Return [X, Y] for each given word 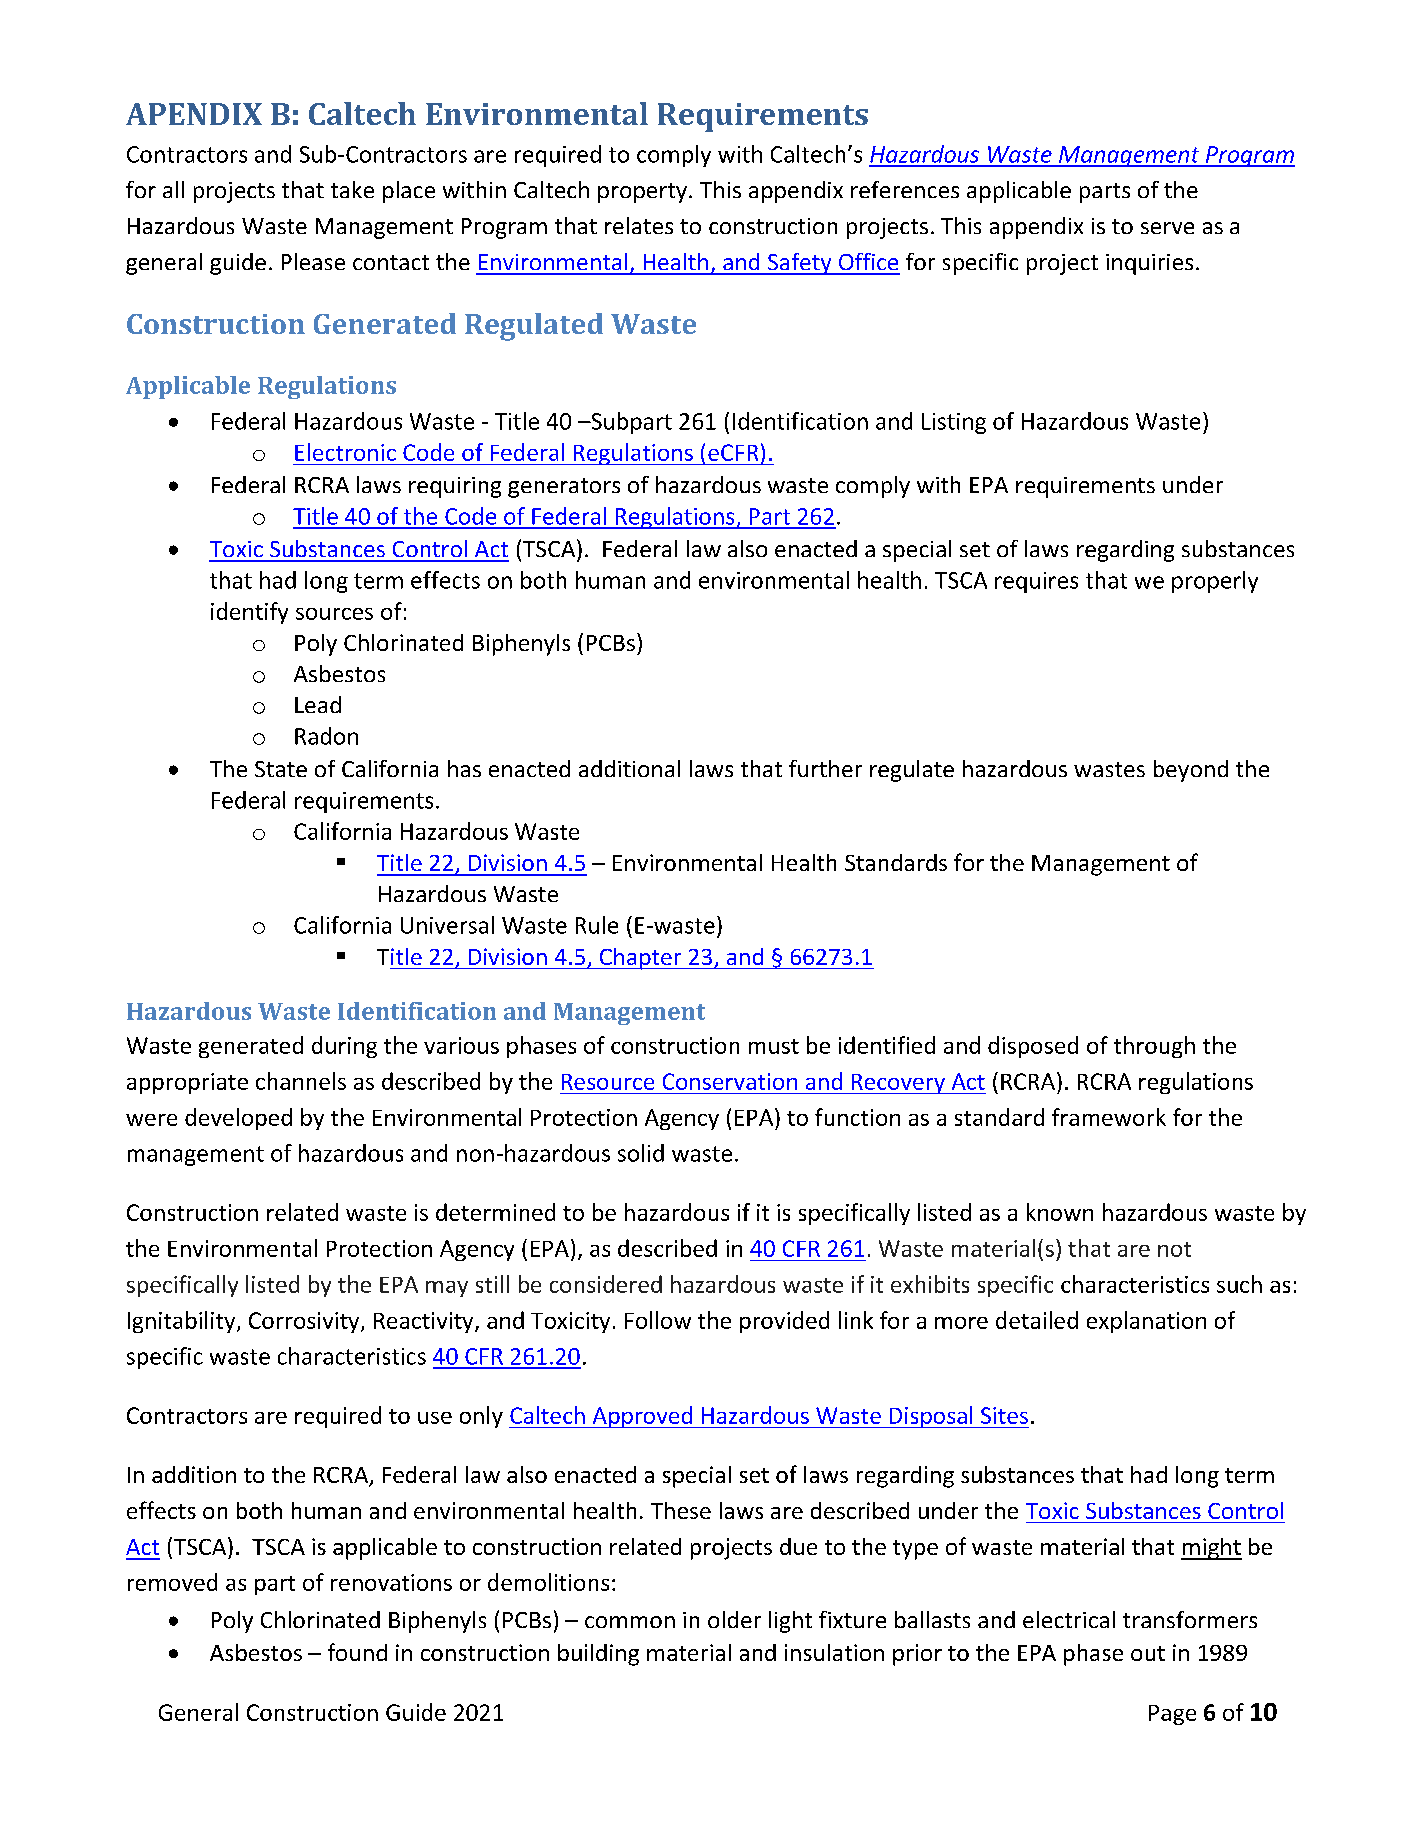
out [1148, 1653]
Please [313, 261]
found [357, 1652]
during [344, 1047]
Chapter [640, 959]
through [1154, 1047]
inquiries [1149, 264]
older [734, 1619]
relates [639, 225]
